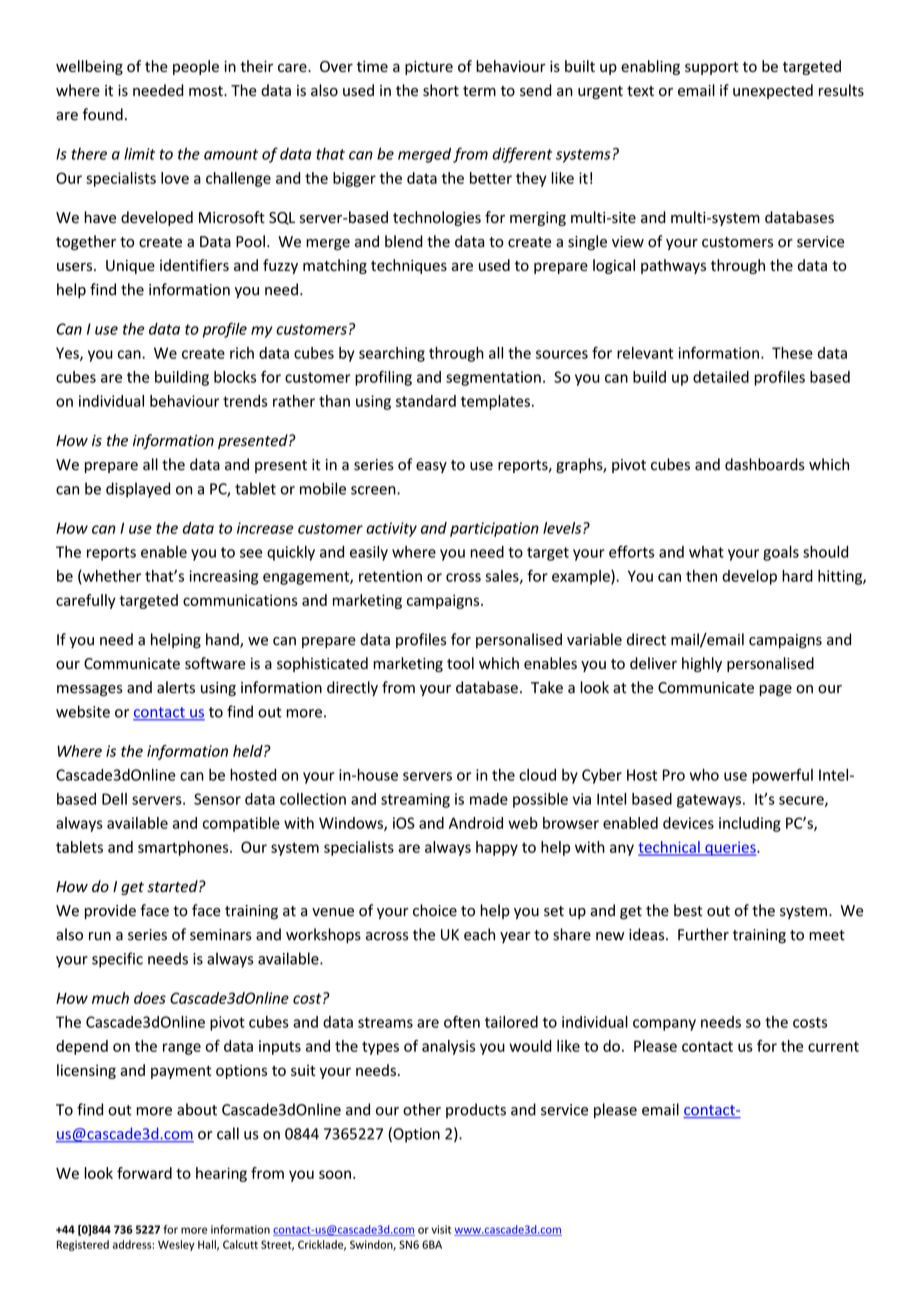 Image resolution: width=924 pixels, height=1308 pixels. Describe the element at coordinates (460, 663) in the document. I see `tool` at that location.
